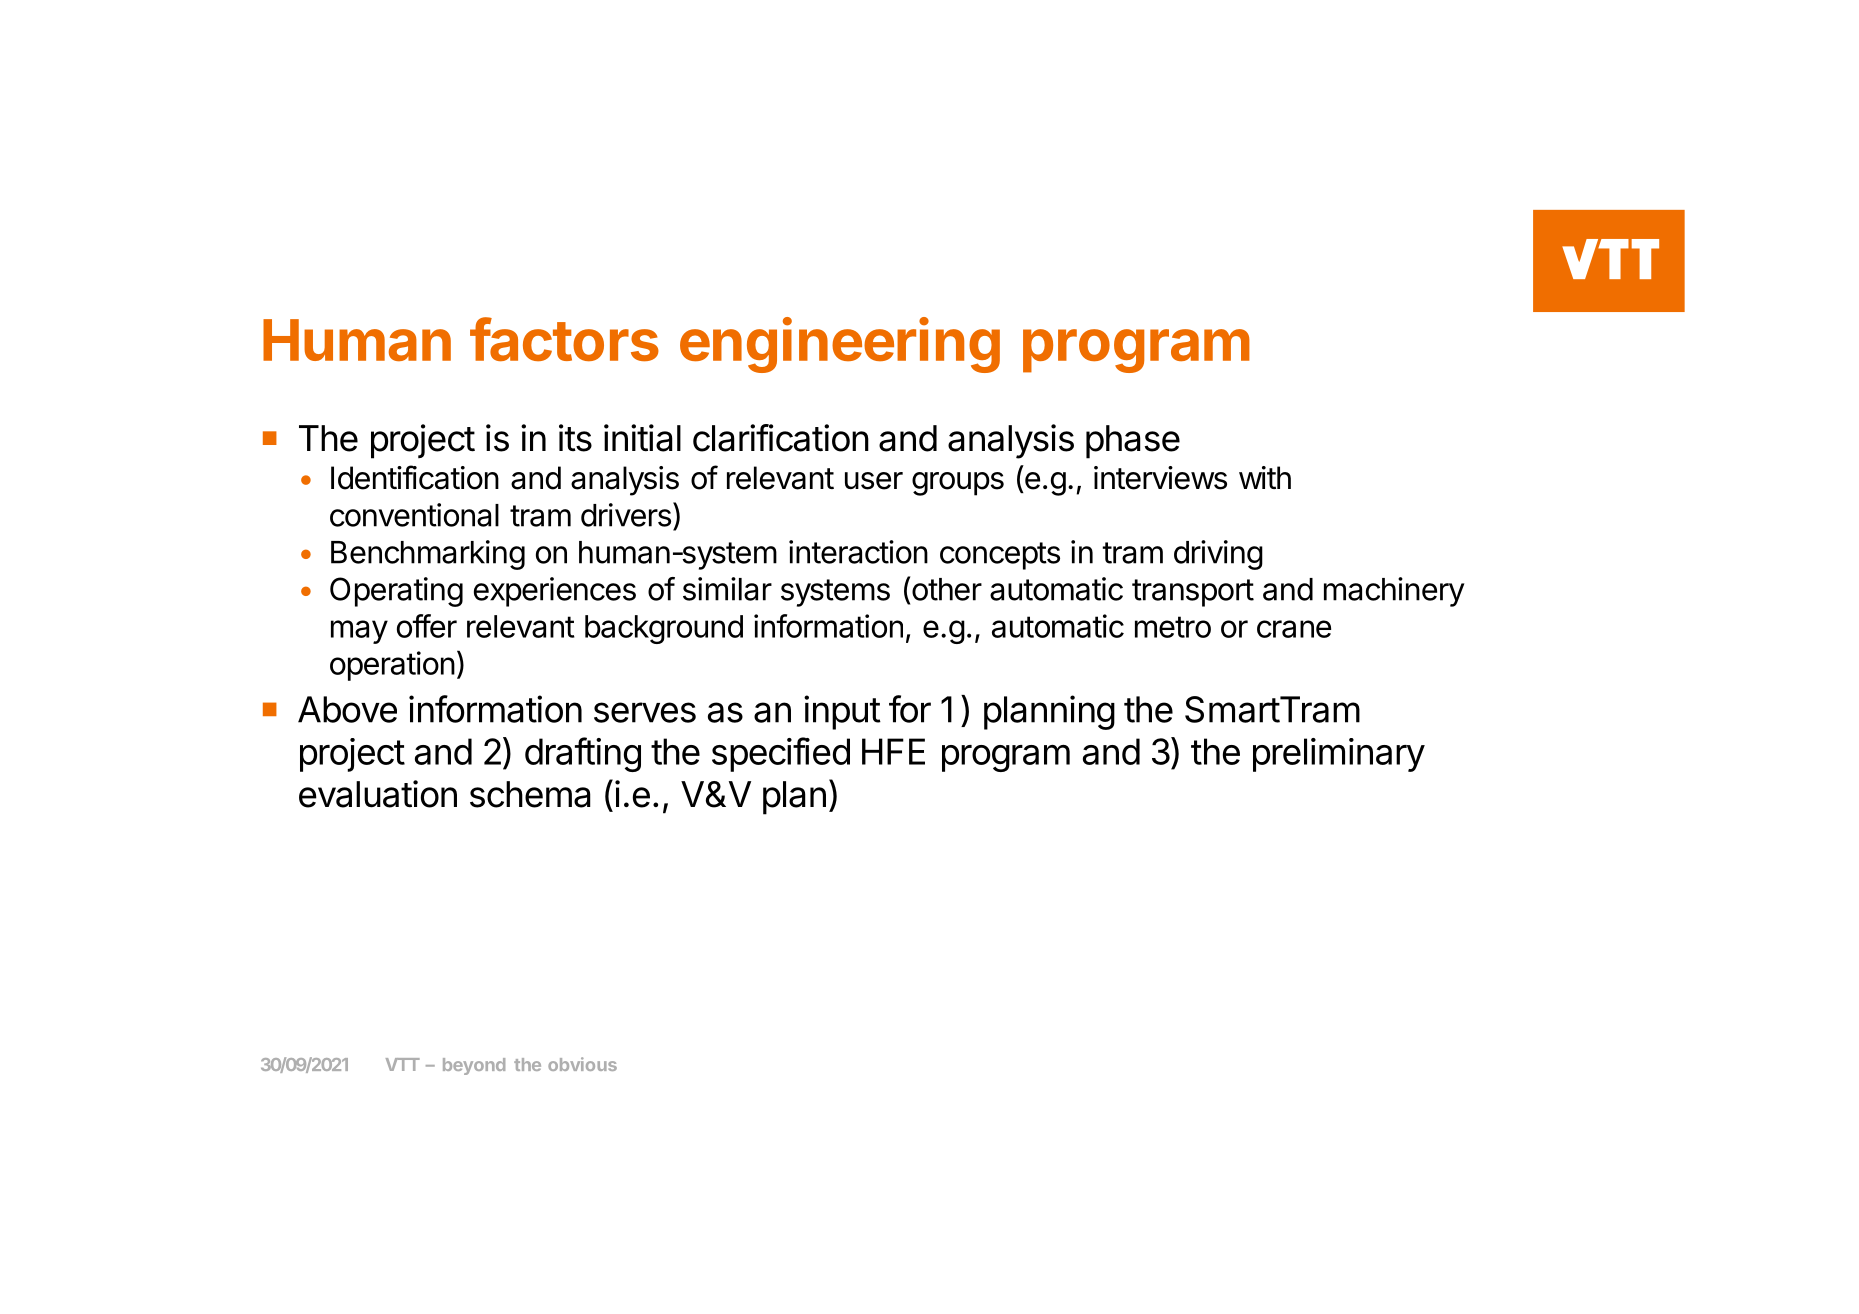  I want to click on obvious, so click(582, 1064).
